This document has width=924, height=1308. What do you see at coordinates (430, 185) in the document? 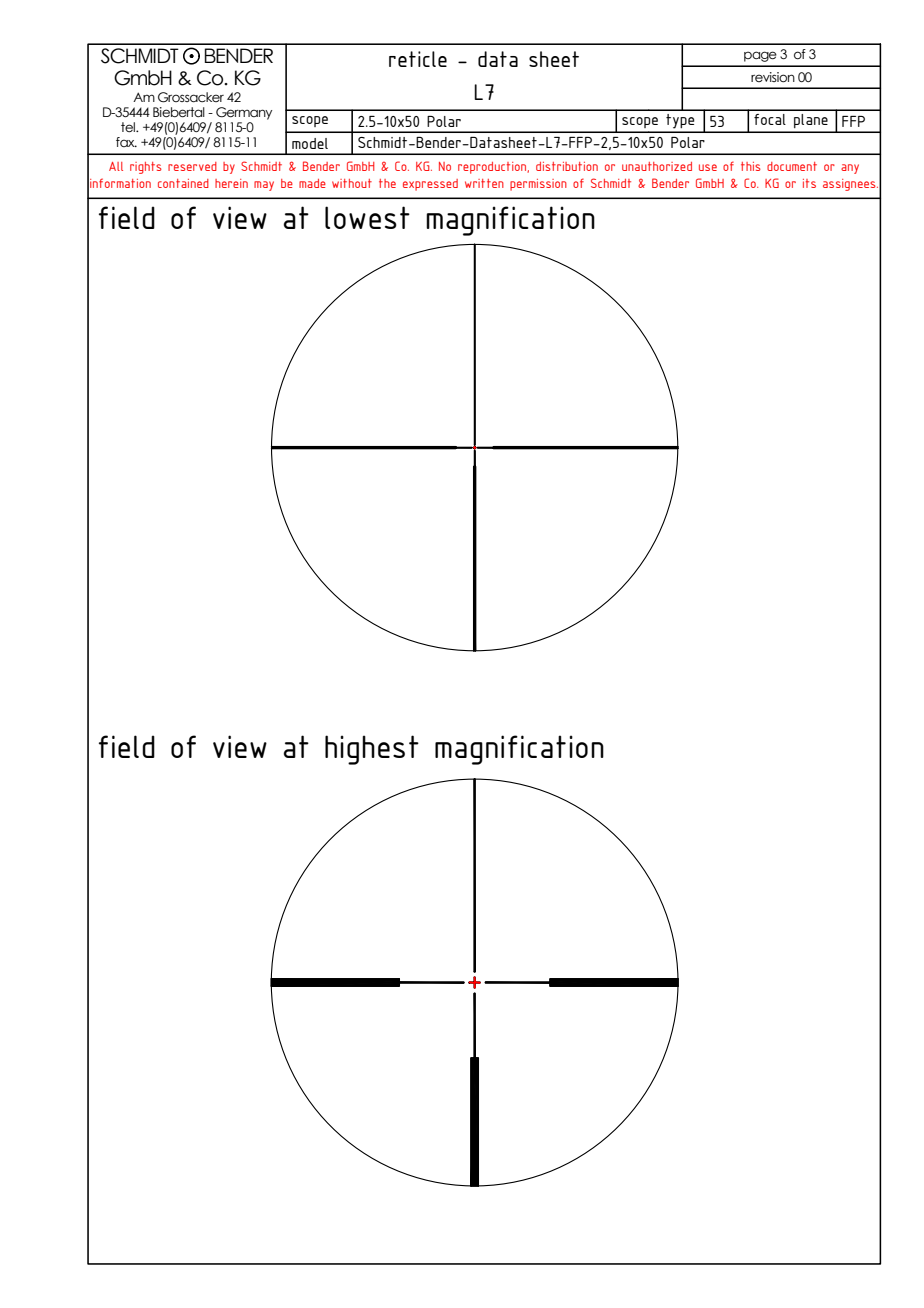
I see `expressed` at bounding box center [430, 185].
